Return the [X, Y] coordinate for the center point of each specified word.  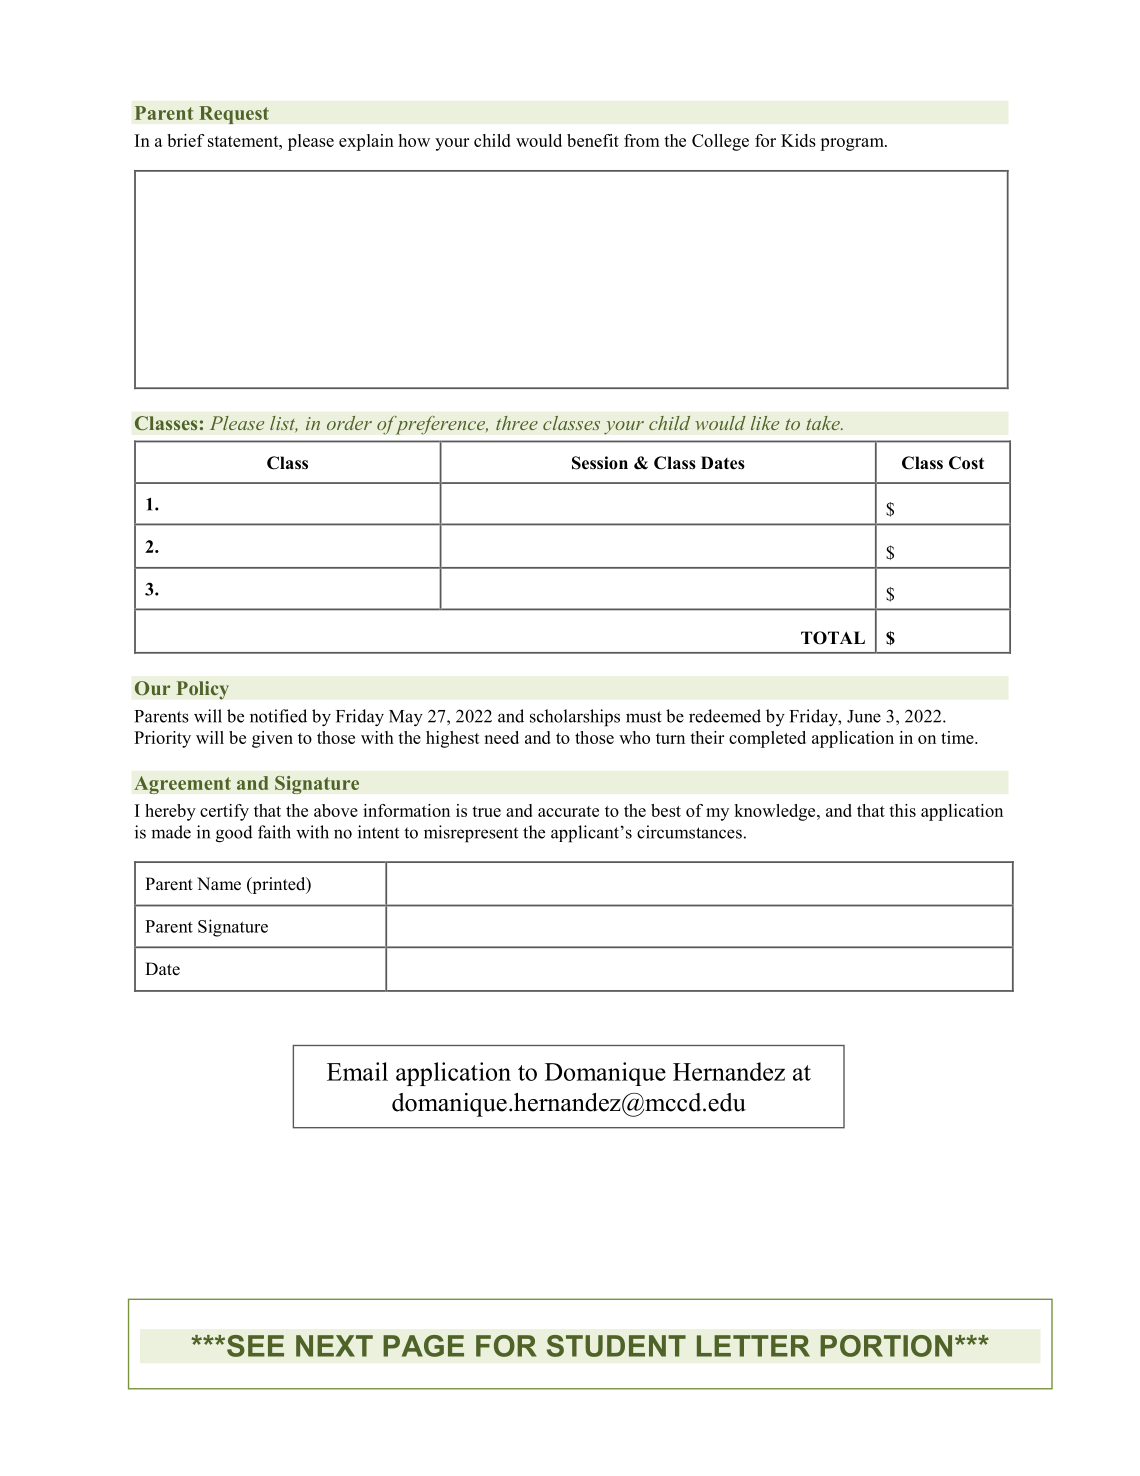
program [853, 144]
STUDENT [616, 1346]
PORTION [886, 1346]
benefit [593, 140]
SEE [255, 1346]
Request [234, 115]
